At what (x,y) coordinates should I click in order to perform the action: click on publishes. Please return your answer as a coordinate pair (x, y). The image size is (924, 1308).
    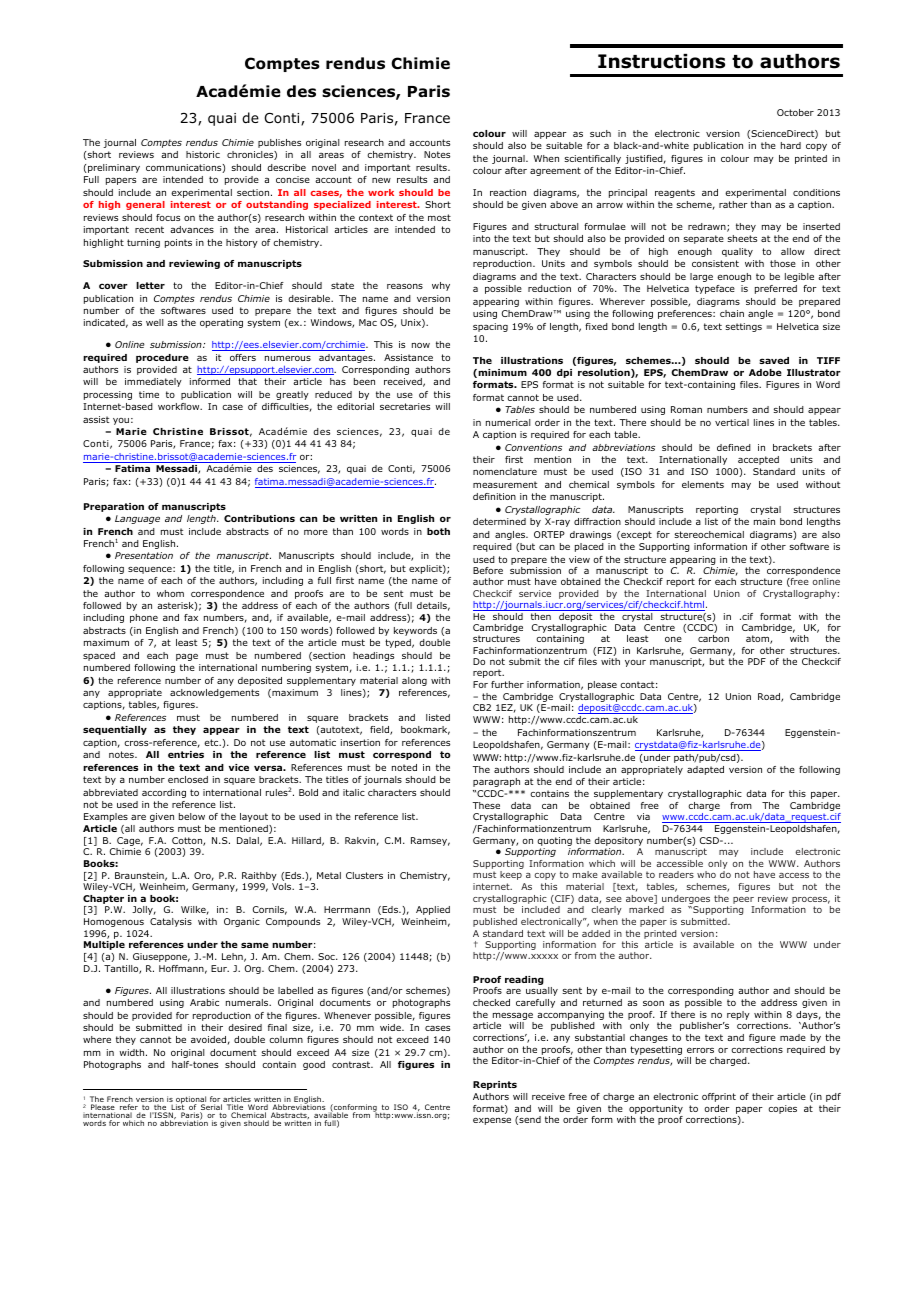
    Looking at the image, I should click on (279, 143).
